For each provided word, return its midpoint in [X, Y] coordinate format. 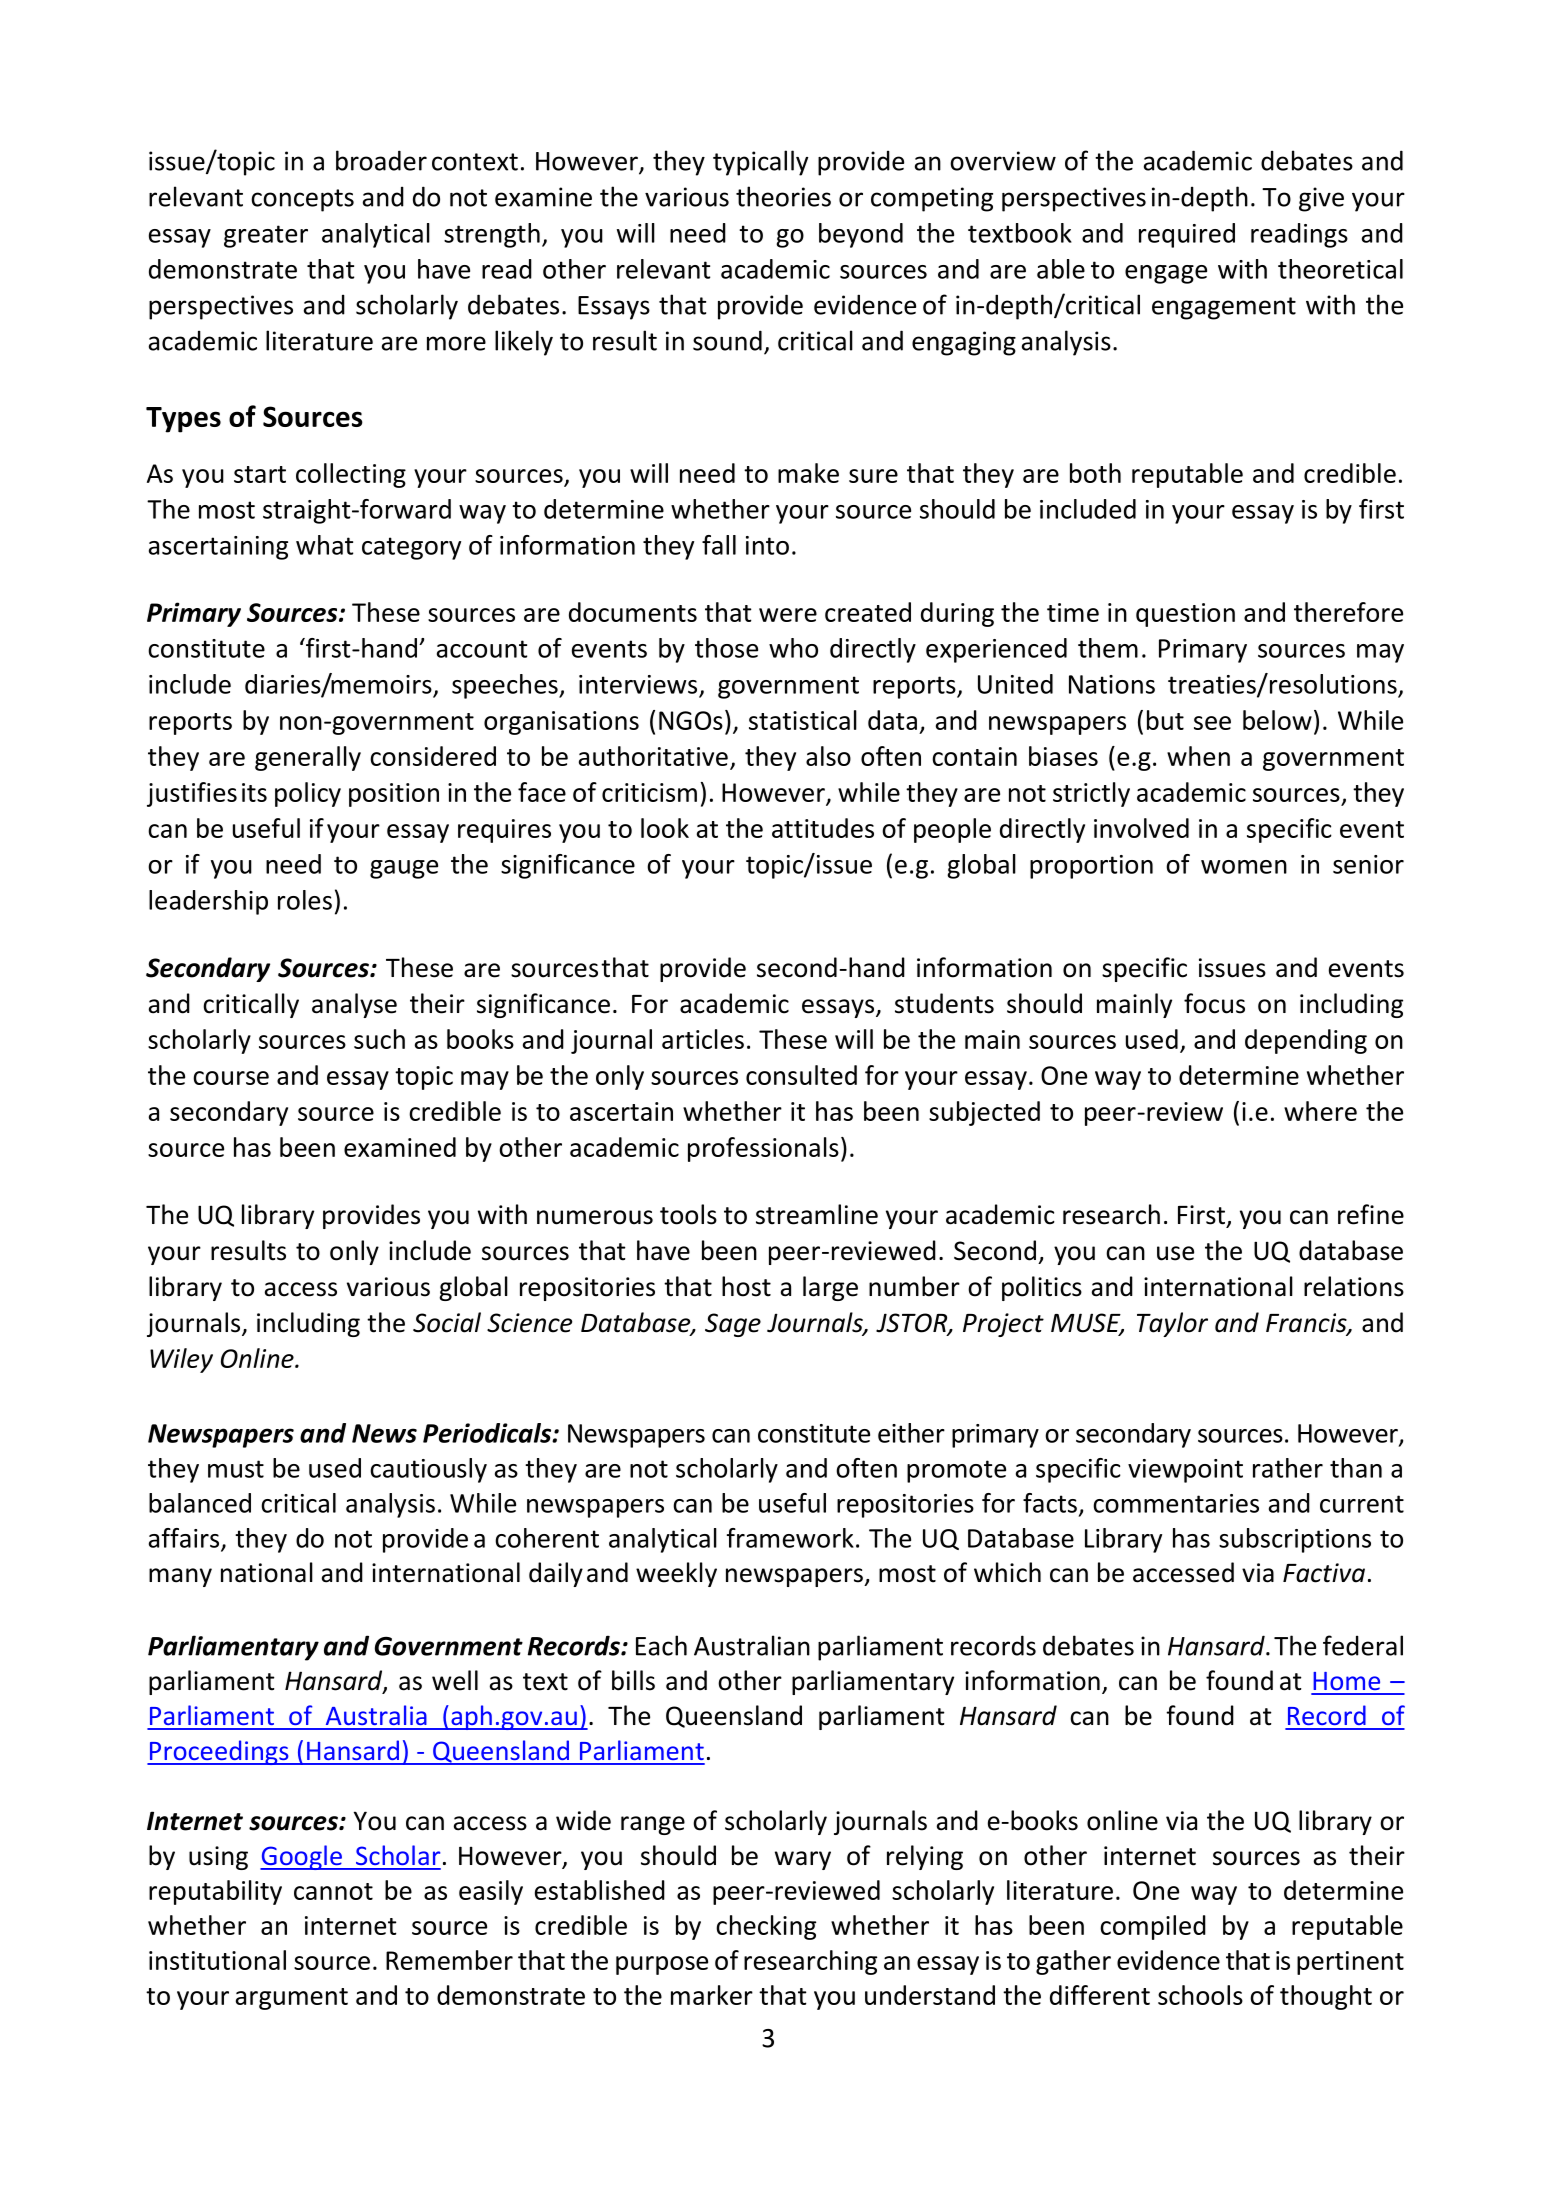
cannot [333, 1891]
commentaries [1176, 1503]
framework [790, 1538]
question [1185, 615]
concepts [302, 200]
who [793, 648]
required [1187, 235]
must [236, 1469]
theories [783, 196]
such [379, 1039]
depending [1306, 1041]
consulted [801, 1075]
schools [1200, 1995]
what [324, 545]
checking [766, 1927]
